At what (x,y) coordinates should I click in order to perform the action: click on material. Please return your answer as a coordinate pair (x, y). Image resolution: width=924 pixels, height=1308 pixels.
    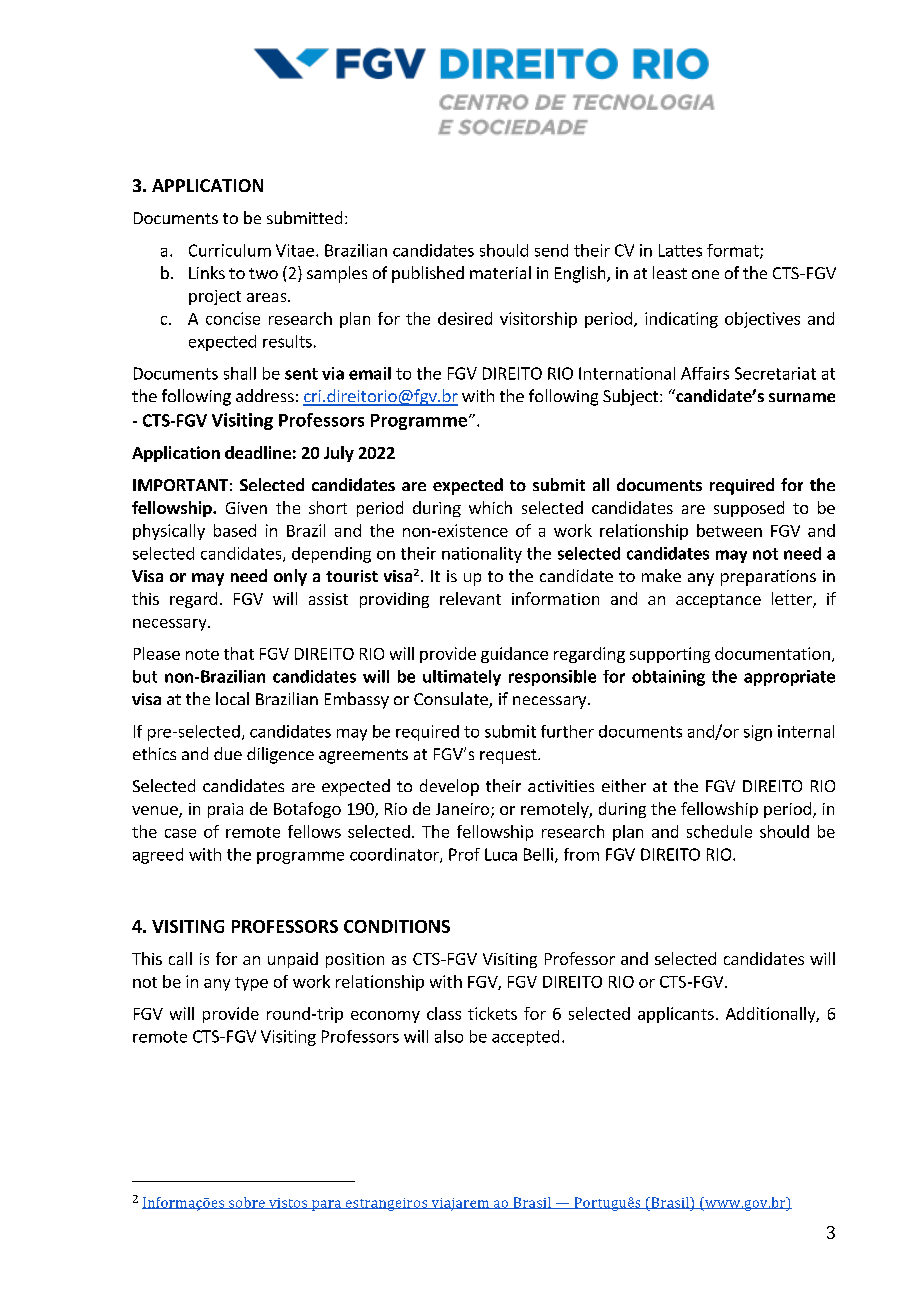
    Looking at the image, I should click on (500, 272).
